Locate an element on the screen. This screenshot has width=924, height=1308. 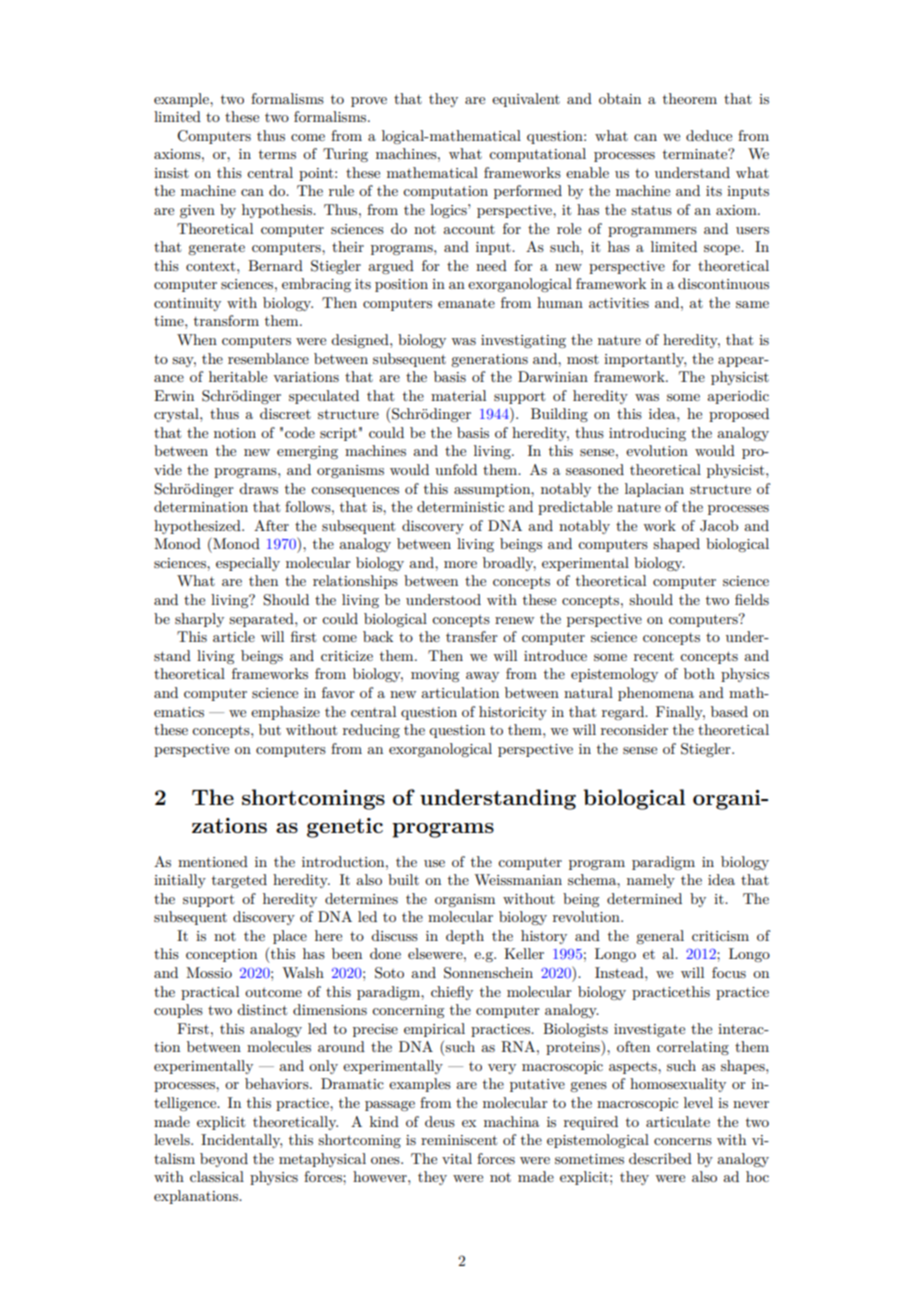
deduce is located at coordinates (709, 135).
